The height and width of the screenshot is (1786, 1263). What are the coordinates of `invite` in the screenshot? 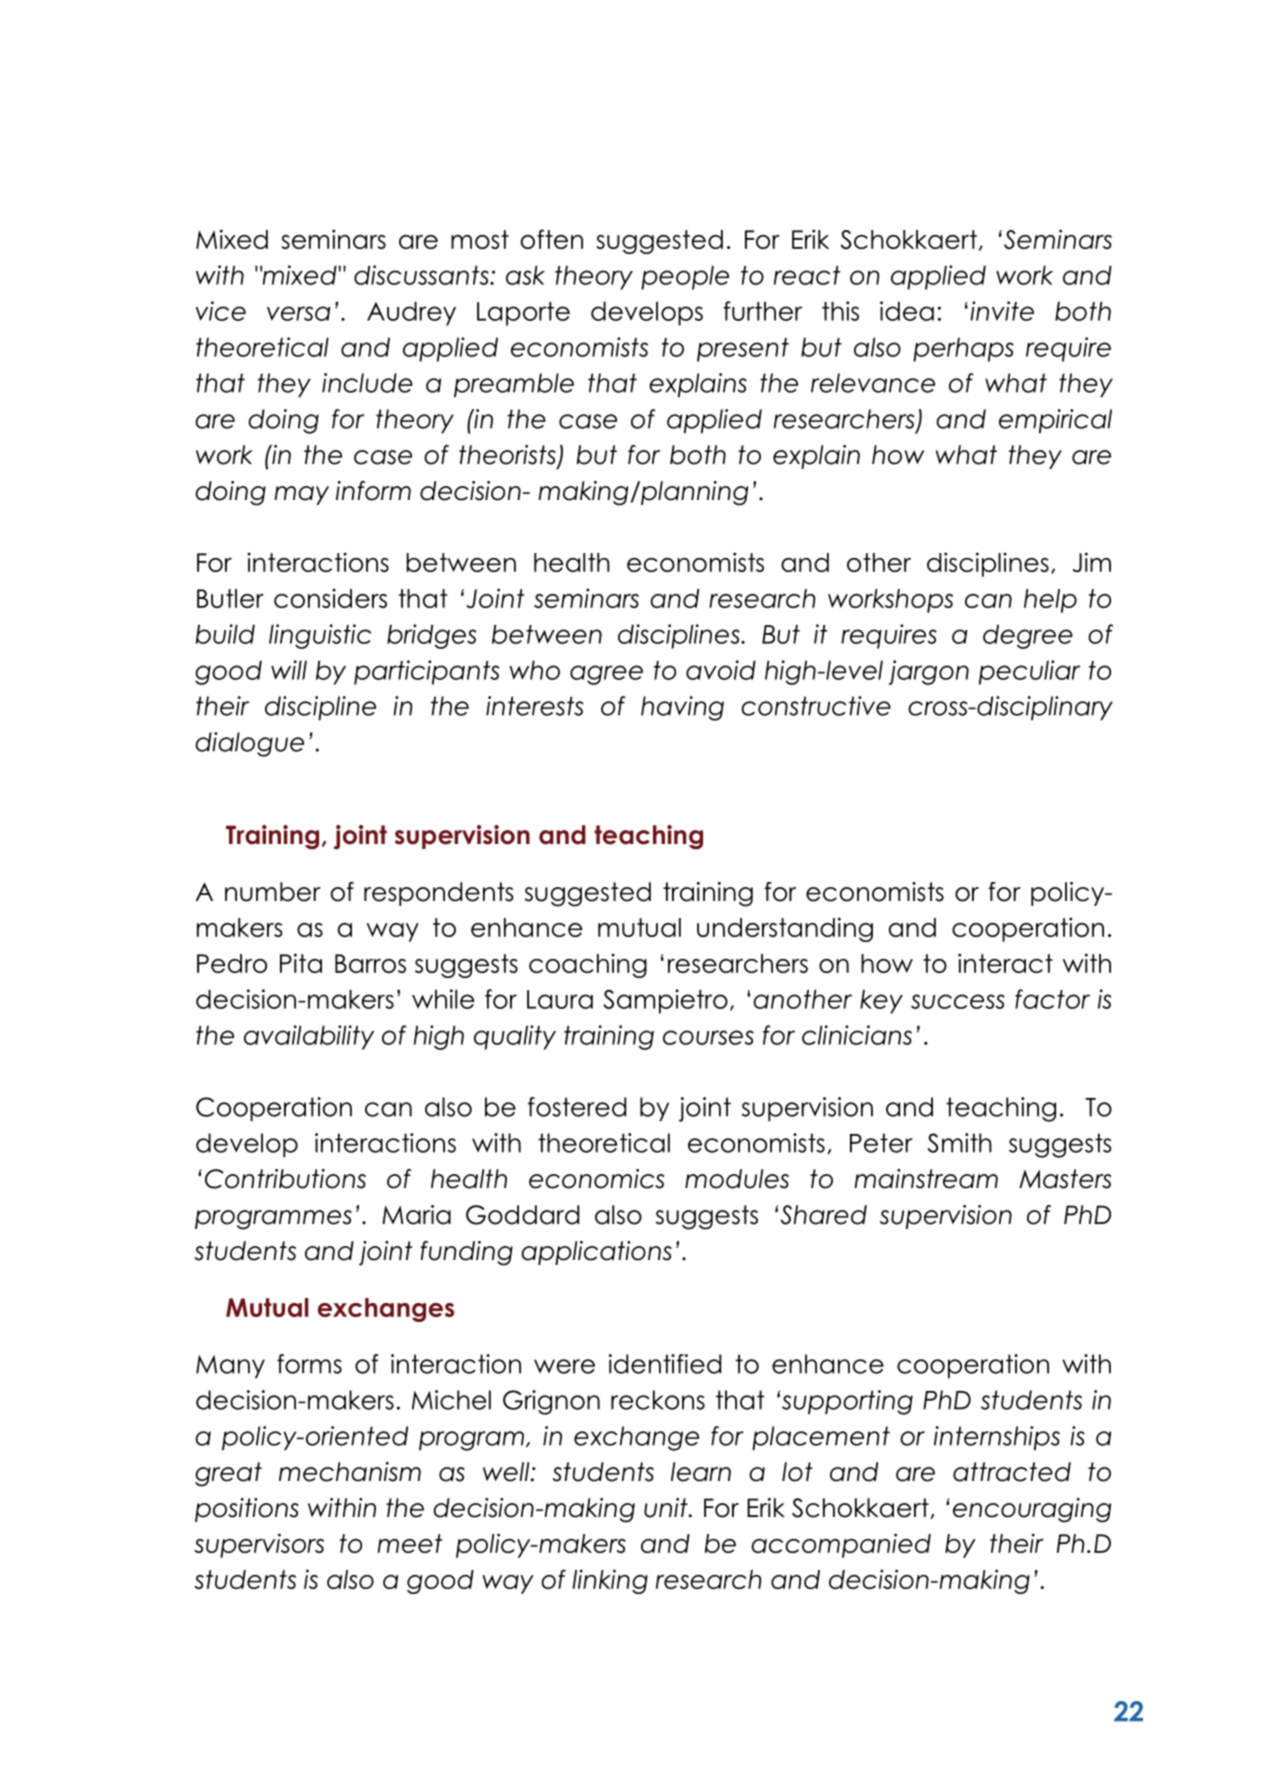 It's located at (1002, 311).
